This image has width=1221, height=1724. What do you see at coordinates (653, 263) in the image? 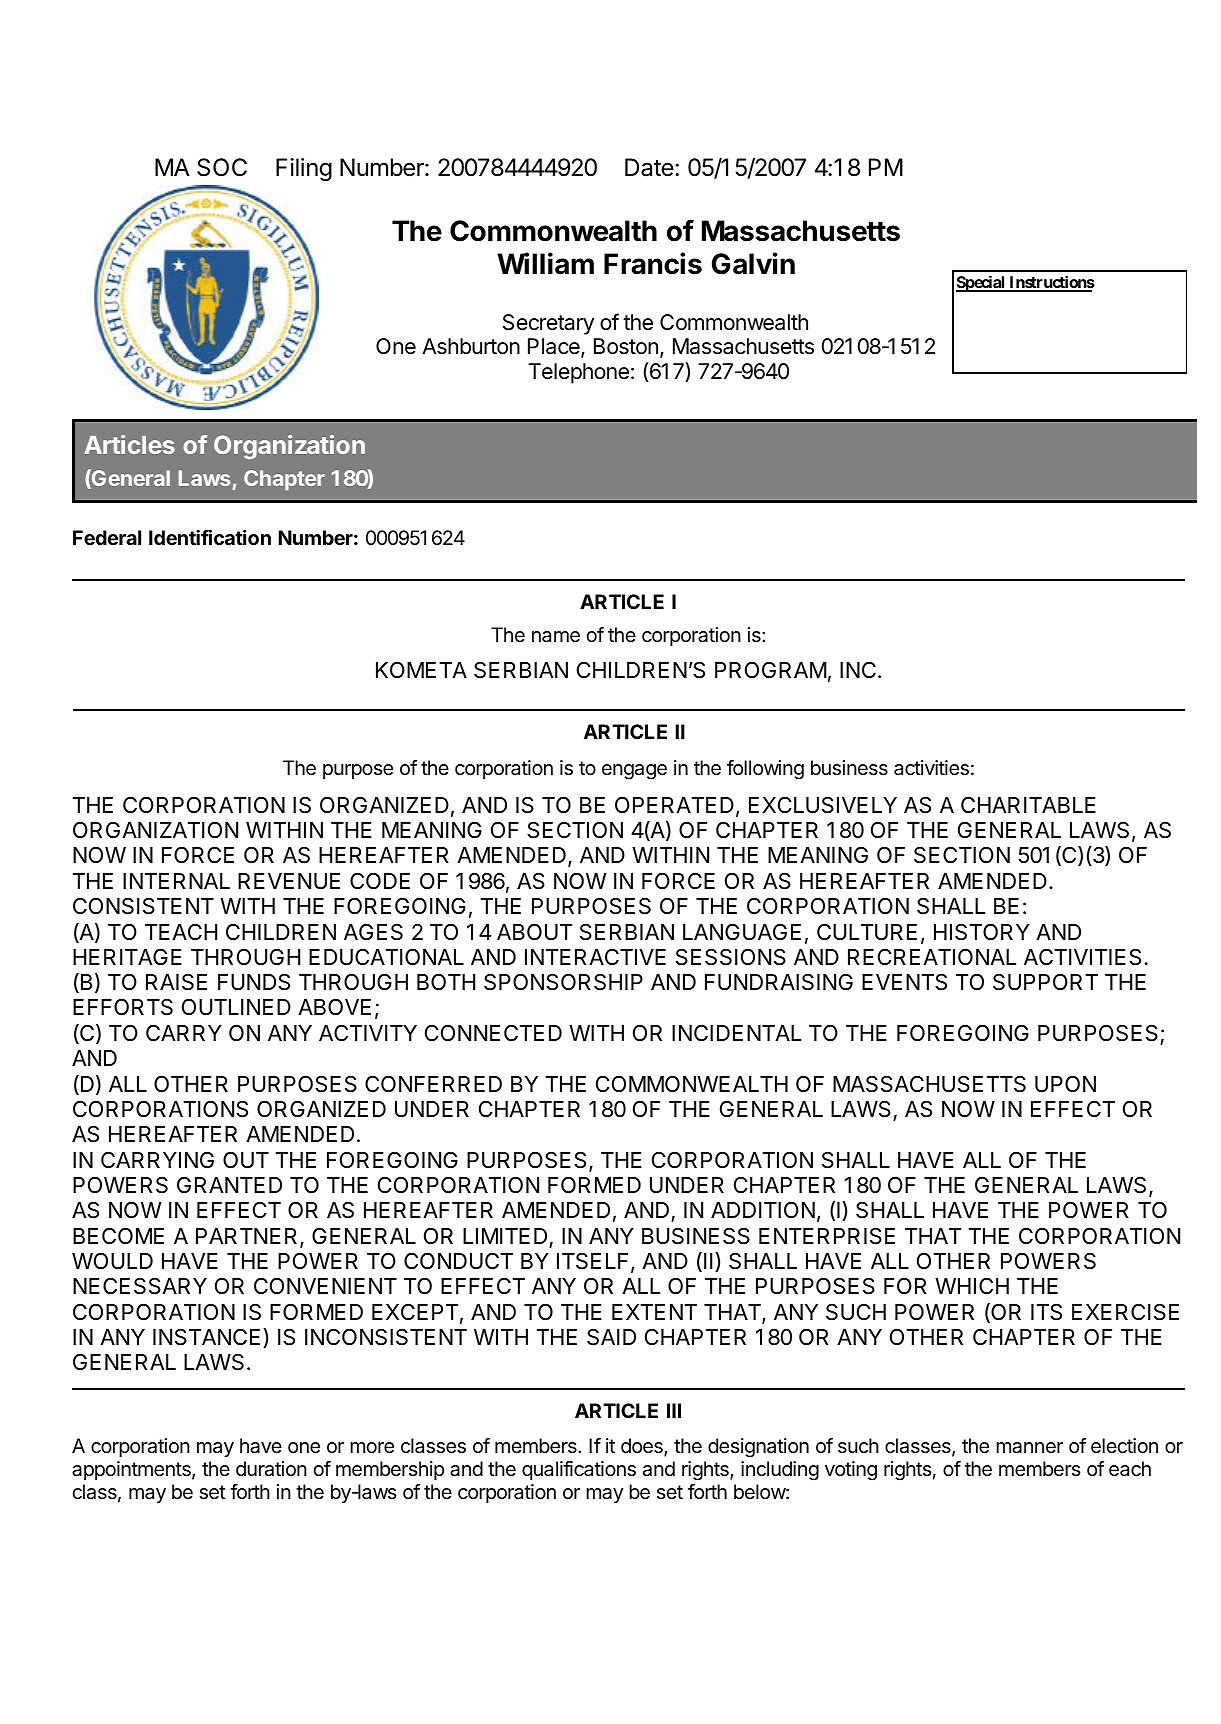
I see `Francis` at bounding box center [653, 263].
